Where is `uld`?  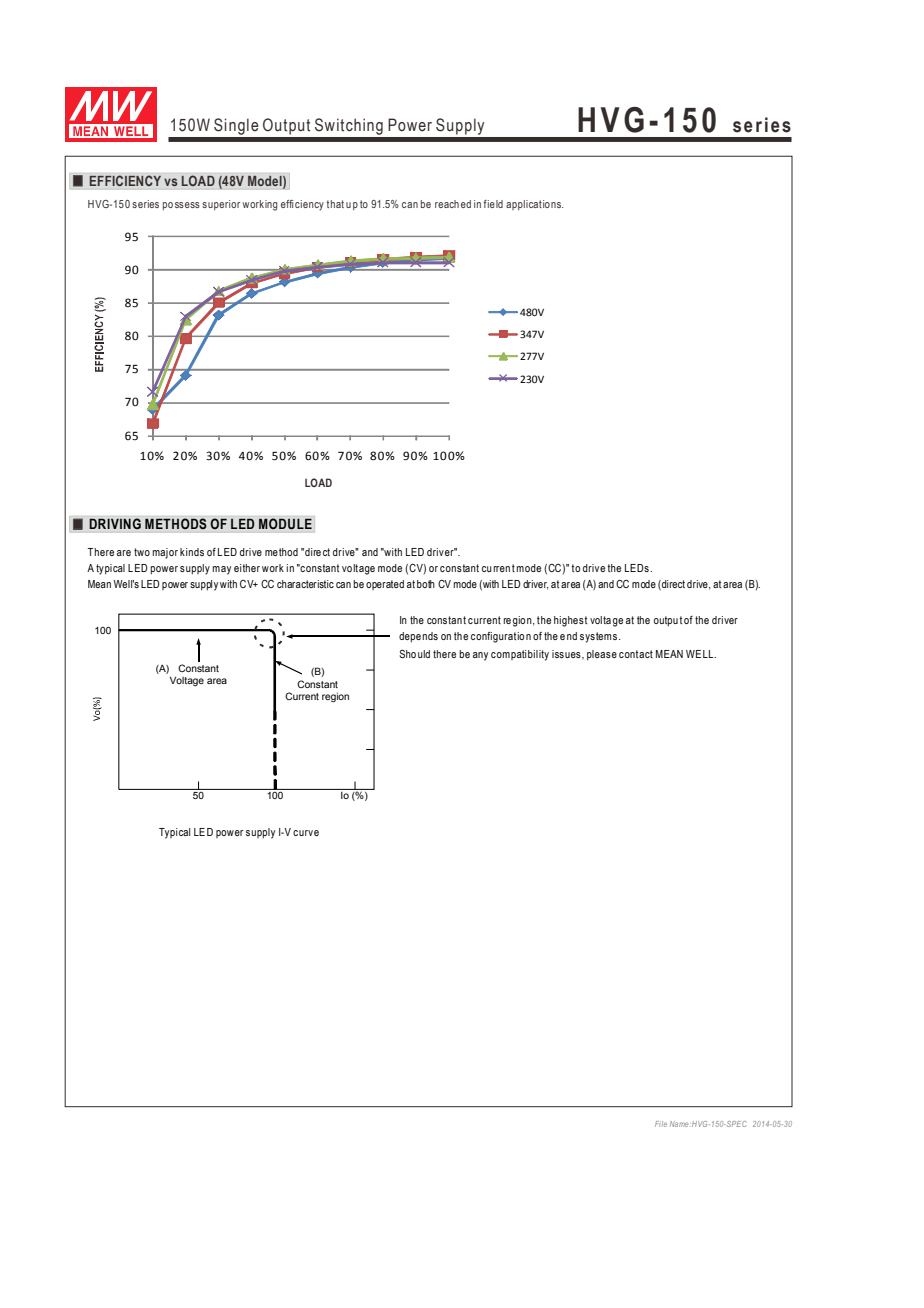
uld is located at coordinates (424, 654).
